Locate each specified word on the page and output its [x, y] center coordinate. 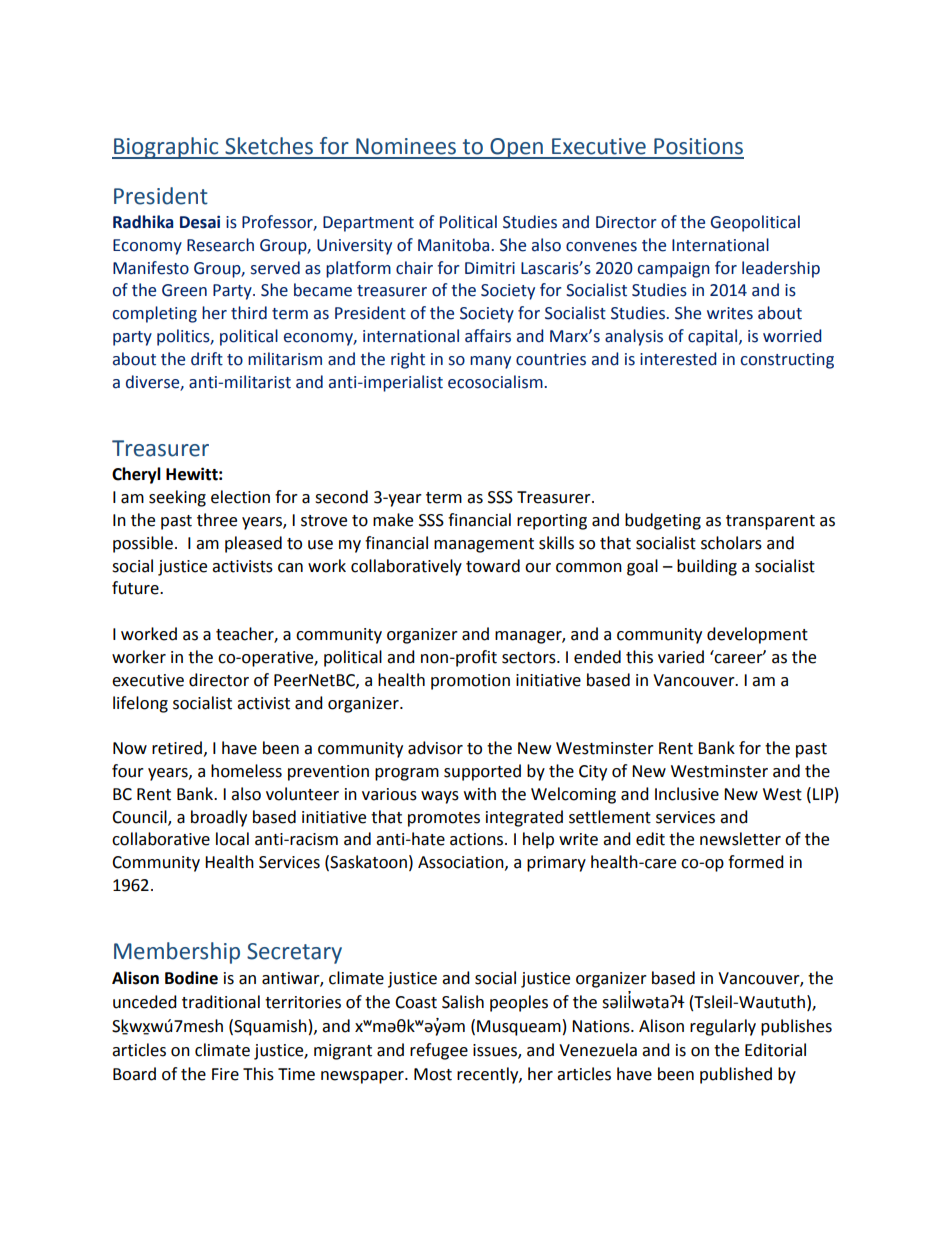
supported [482, 772]
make [393, 520]
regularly [723, 1027]
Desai [200, 222]
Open [516, 148]
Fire [225, 1074]
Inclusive [687, 794]
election [240, 497]
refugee [439, 1051]
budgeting [663, 521]
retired [177, 748]
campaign [674, 270]
